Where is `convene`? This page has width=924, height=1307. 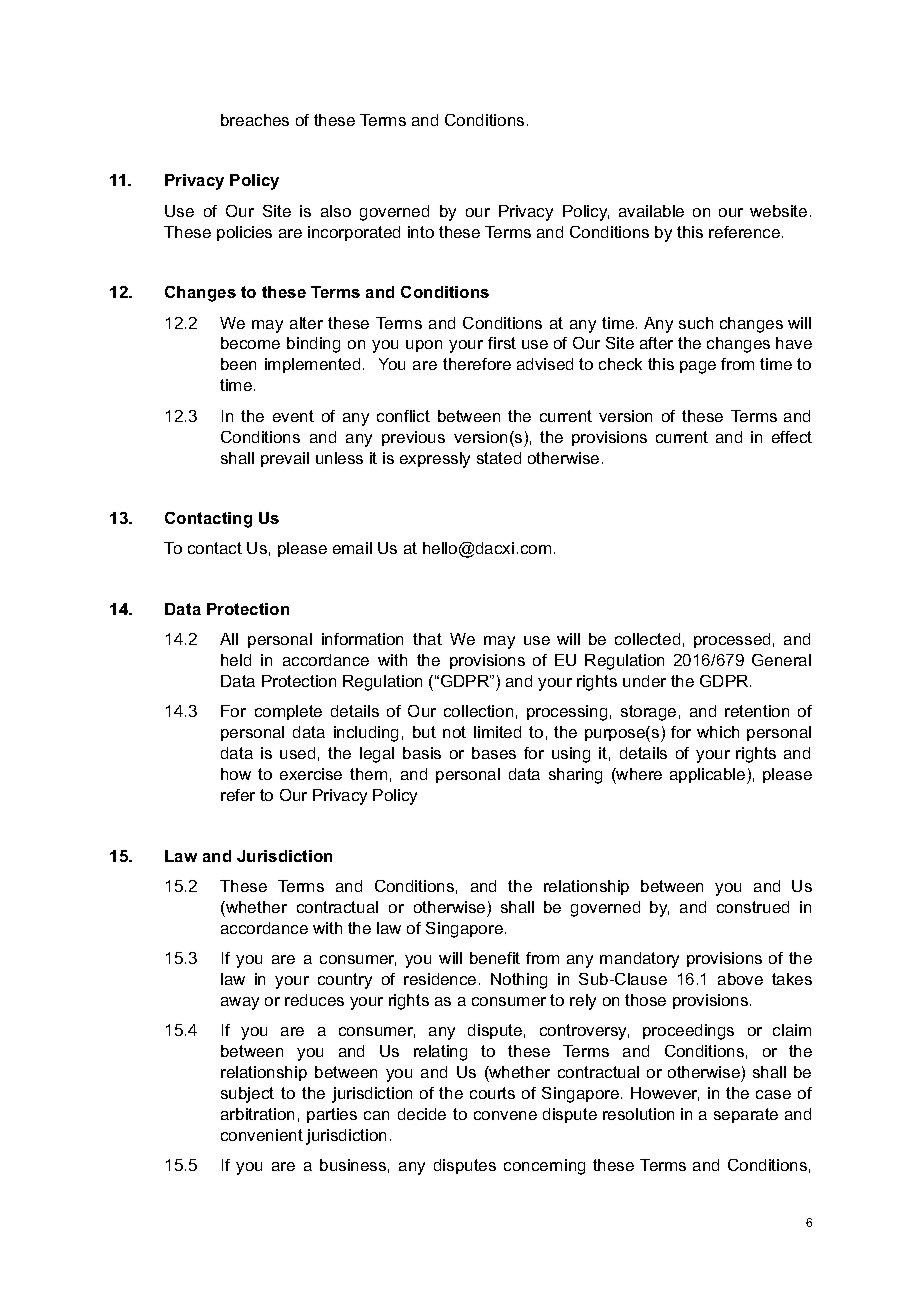 convene is located at coordinates (505, 1115).
